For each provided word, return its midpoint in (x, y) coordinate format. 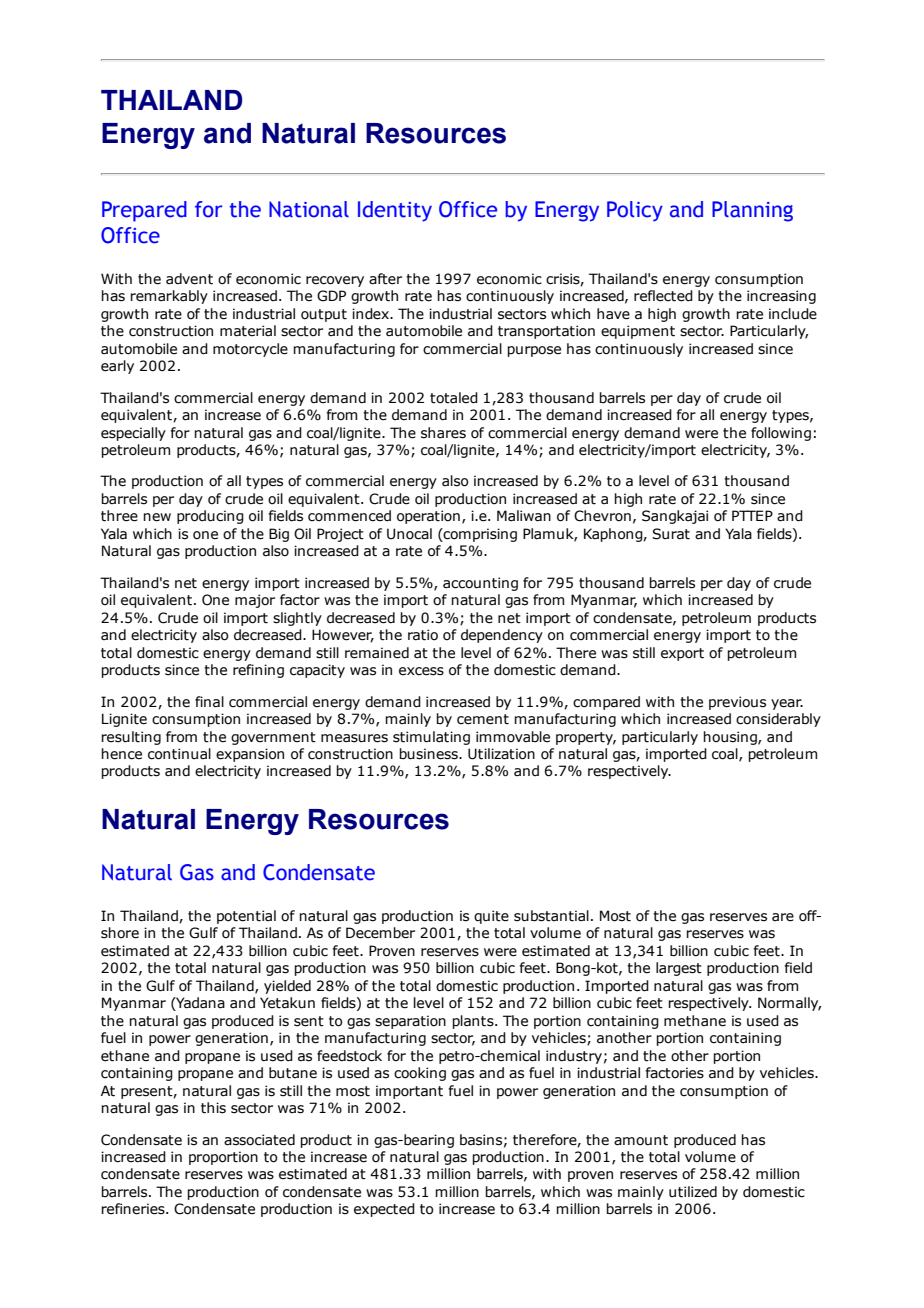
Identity (395, 211)
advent (189, 279)
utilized (693, 1192)
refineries (134, 1209)
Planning (752, 211)
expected (384, 1210)
